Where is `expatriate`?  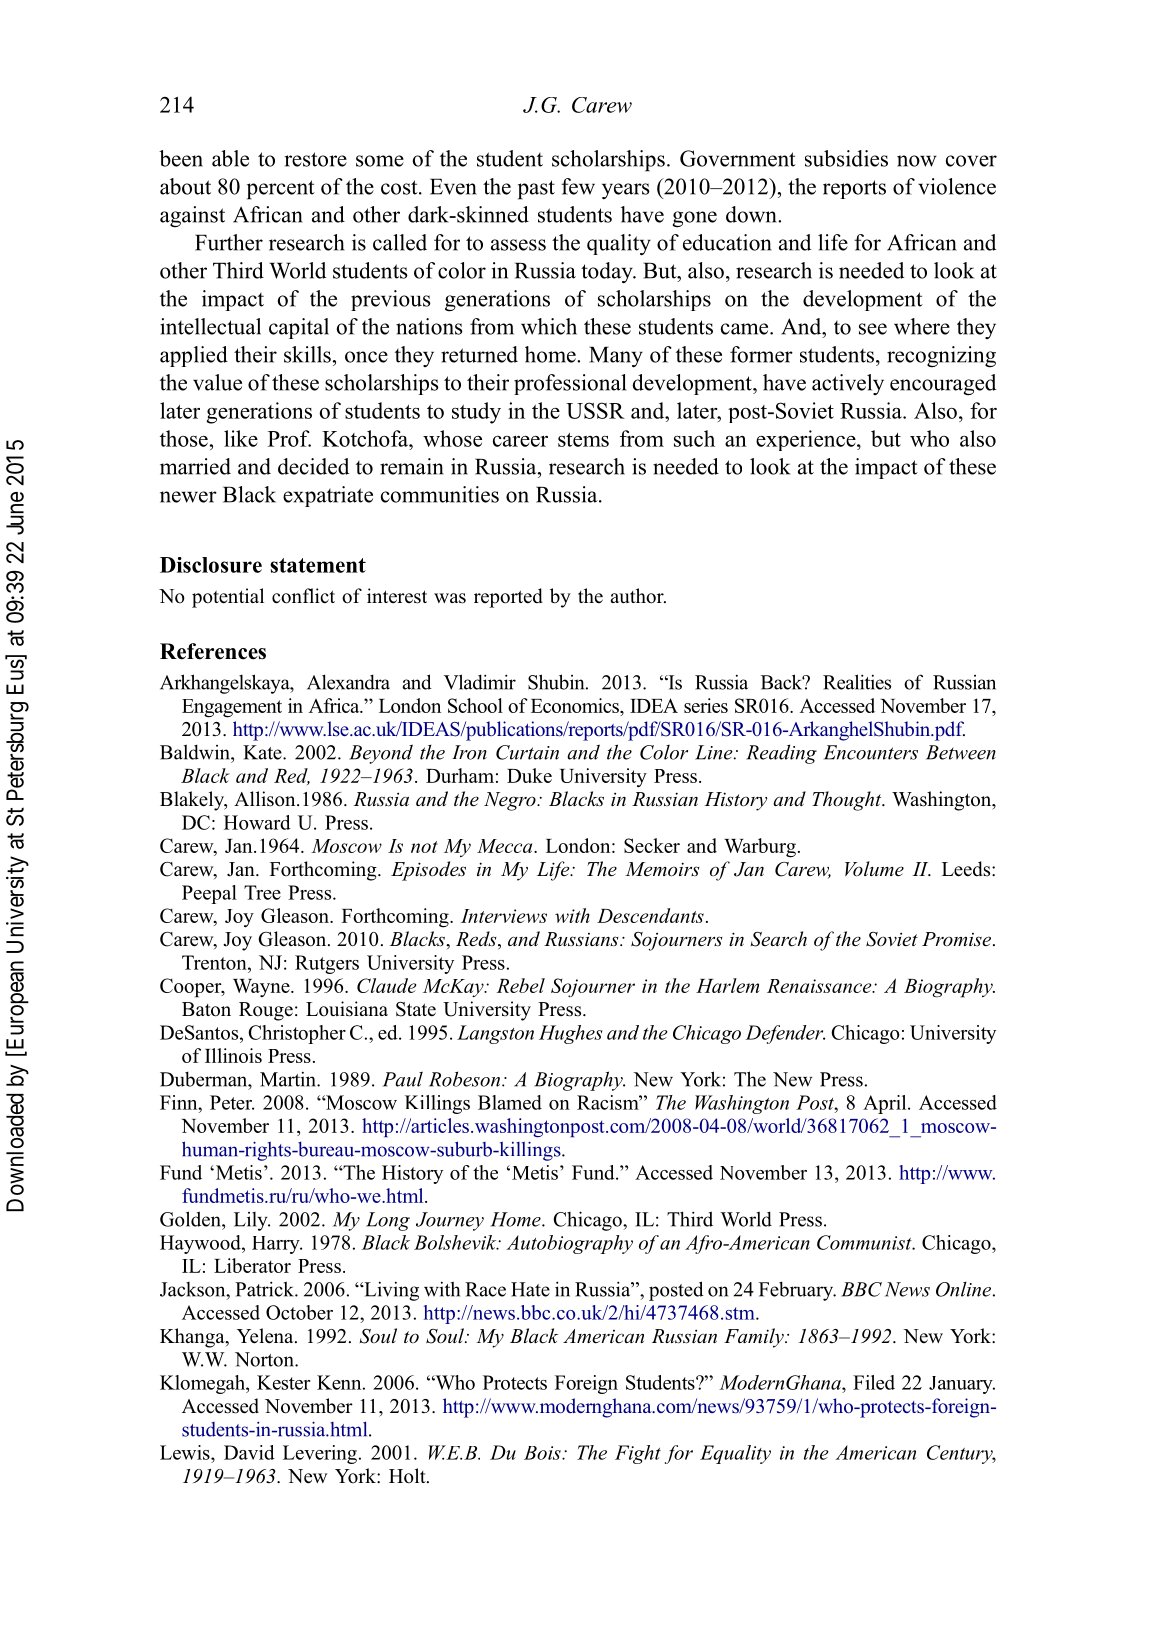 expatriate is located at coordinates (328, 496).
